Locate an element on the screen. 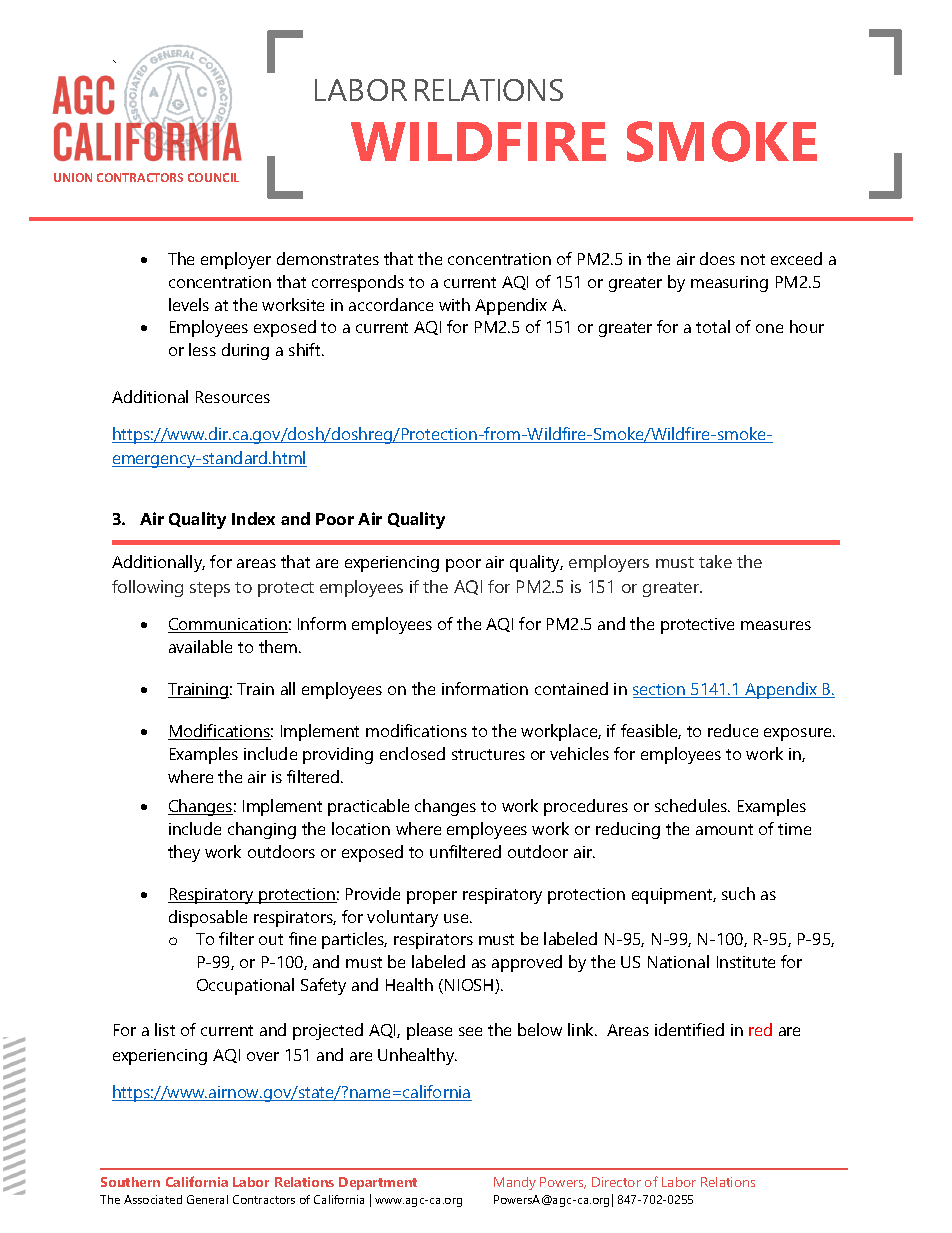  Director is located at coordinates (616, 1182).
